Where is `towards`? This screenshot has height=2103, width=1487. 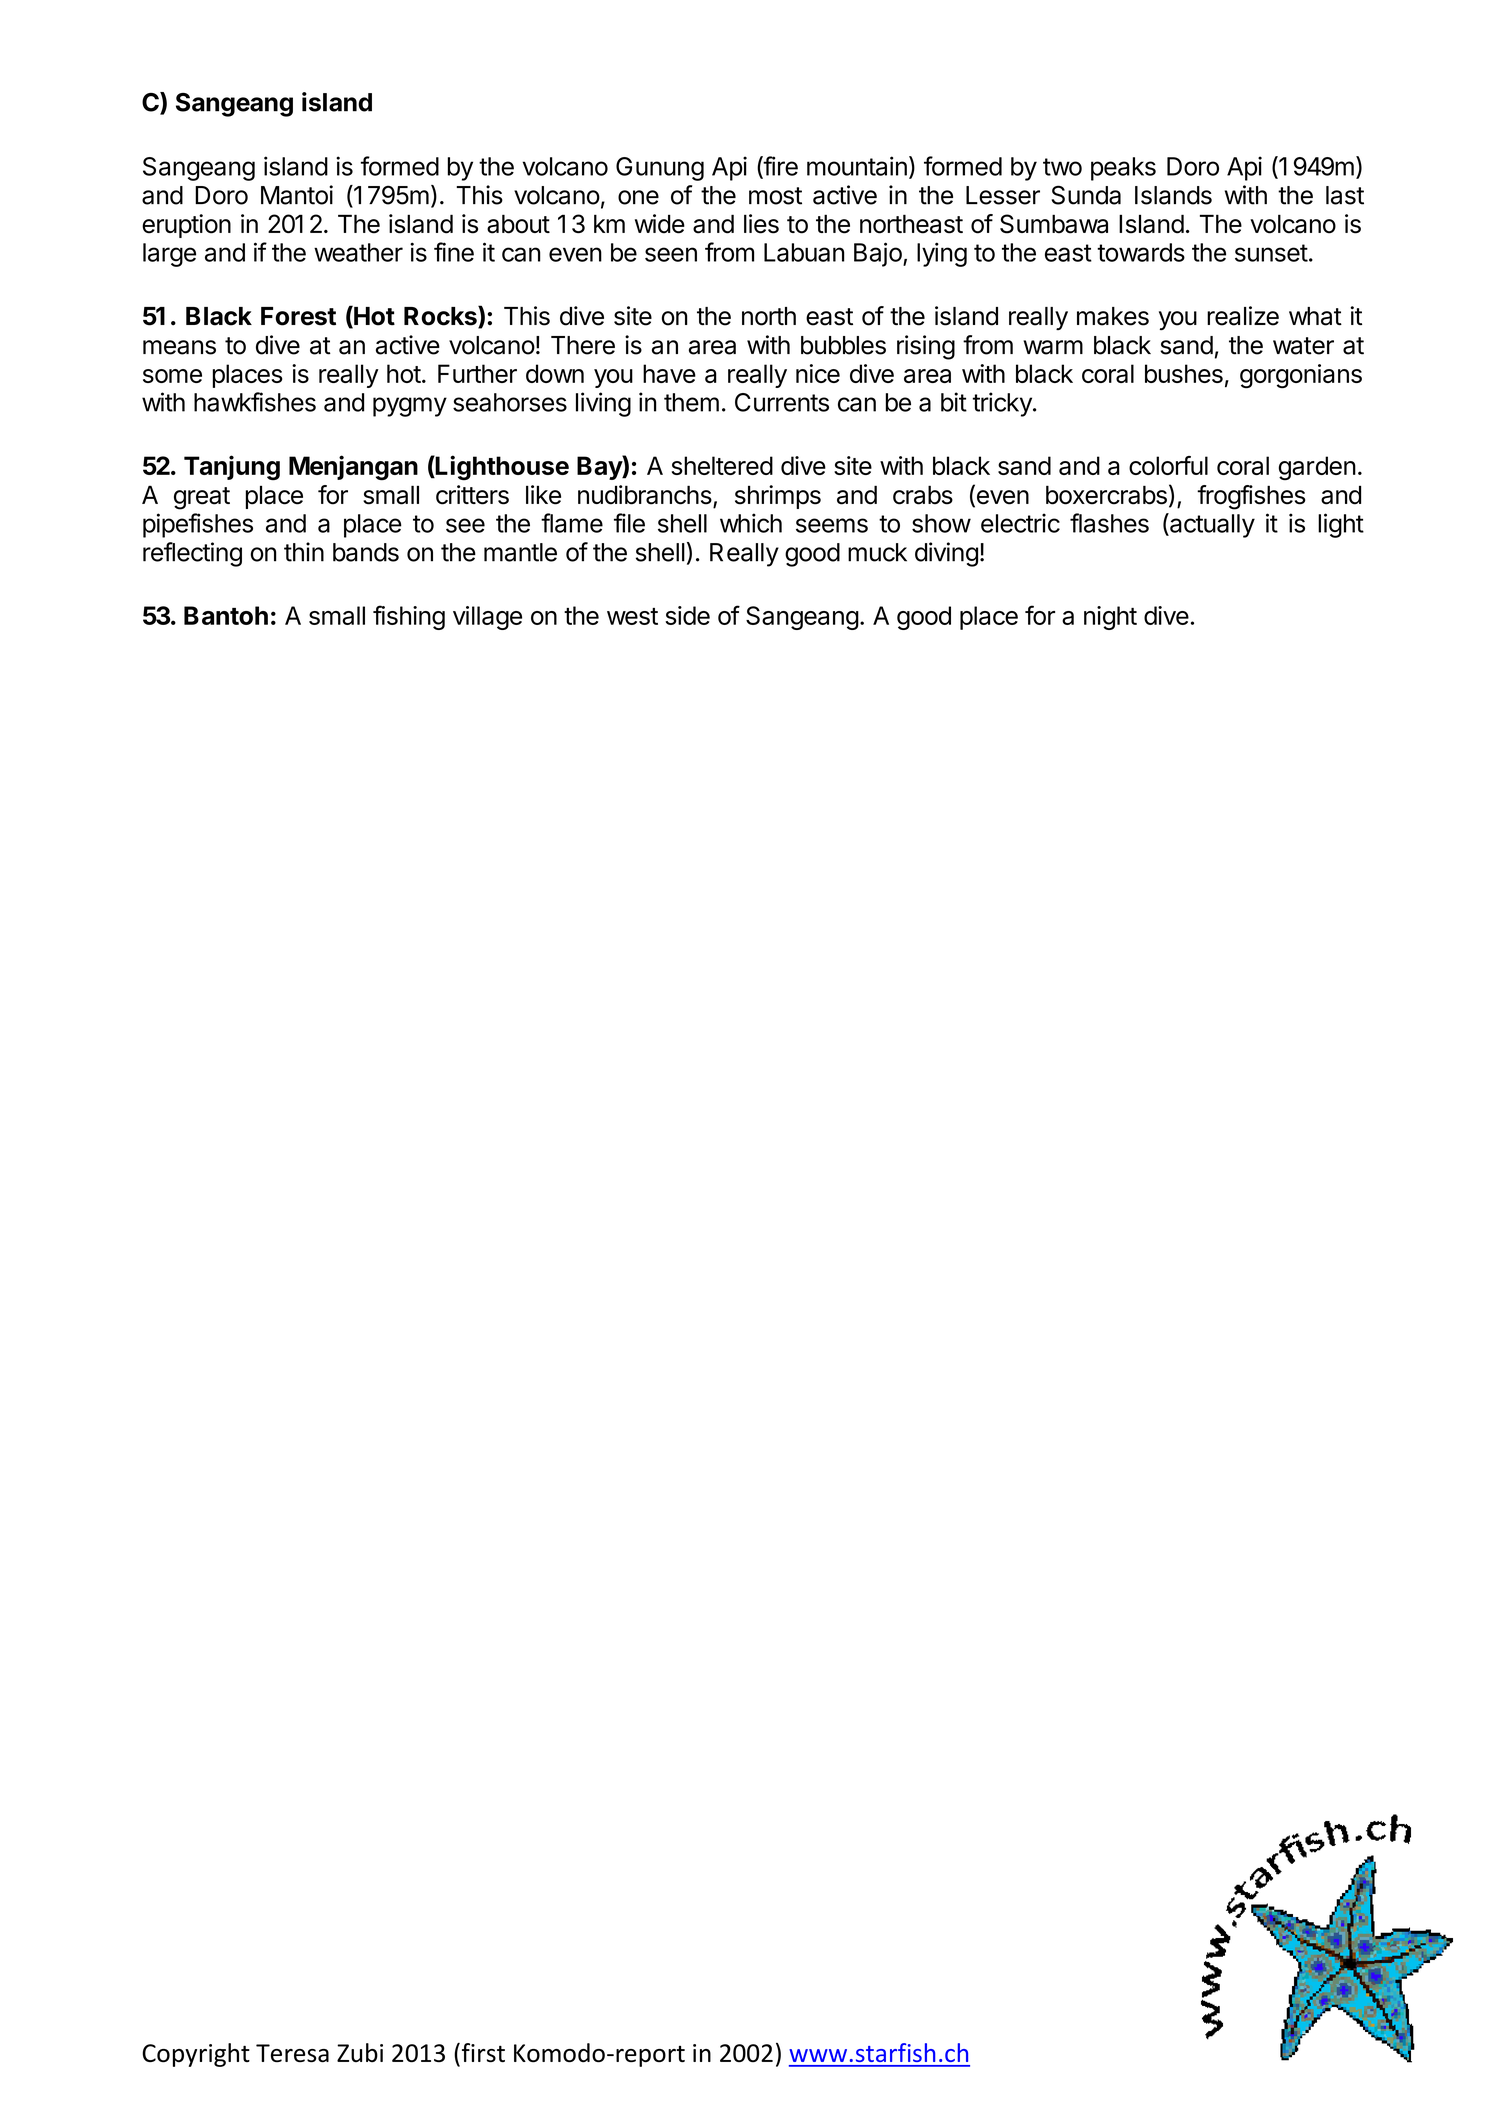 towards is located at coordinates (1141, 252).
